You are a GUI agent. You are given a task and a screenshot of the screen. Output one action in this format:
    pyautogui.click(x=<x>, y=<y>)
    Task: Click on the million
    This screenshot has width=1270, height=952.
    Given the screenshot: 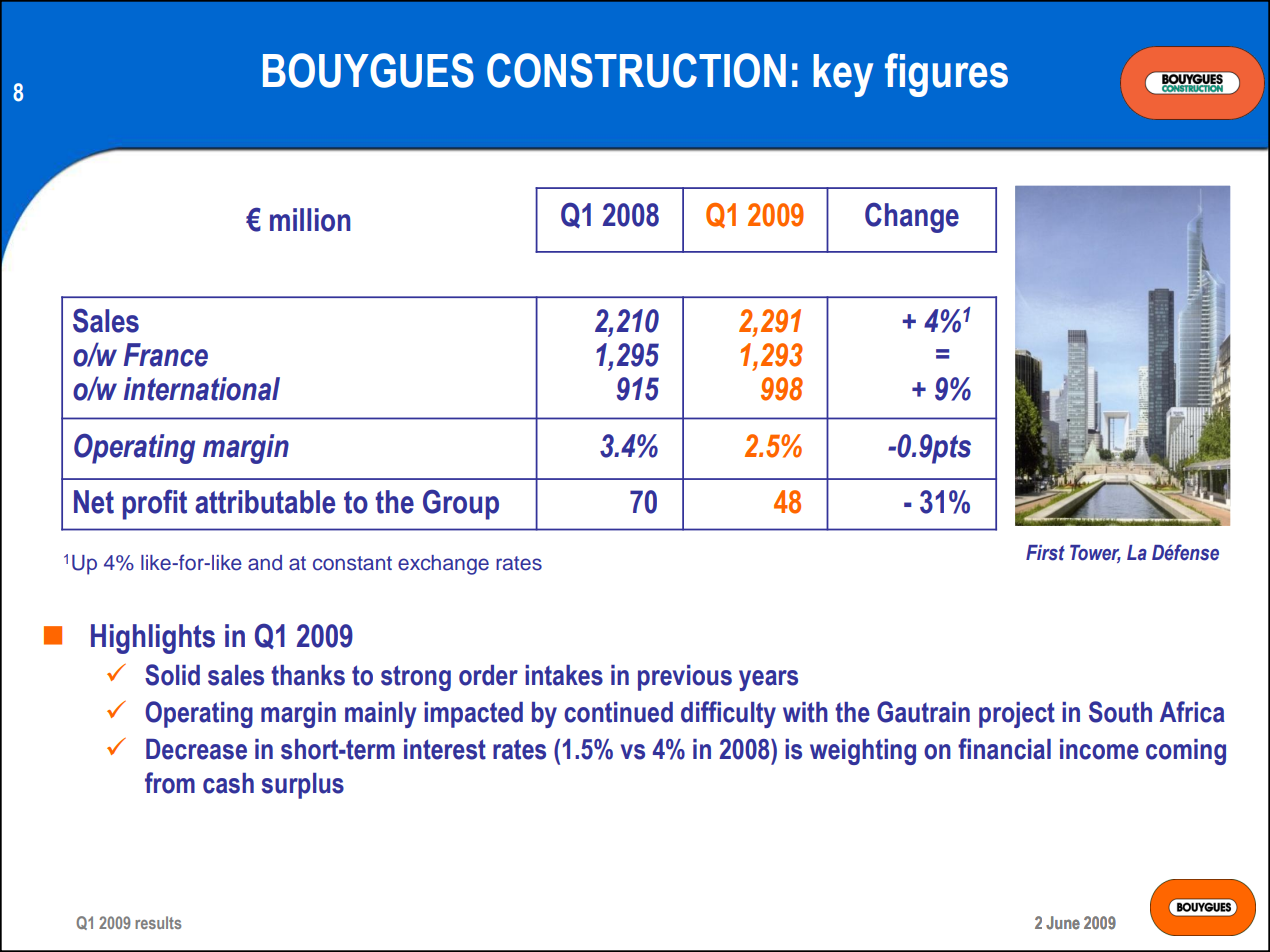 What is the action you would take?
    pyautogui.click(x=310, y=220)
